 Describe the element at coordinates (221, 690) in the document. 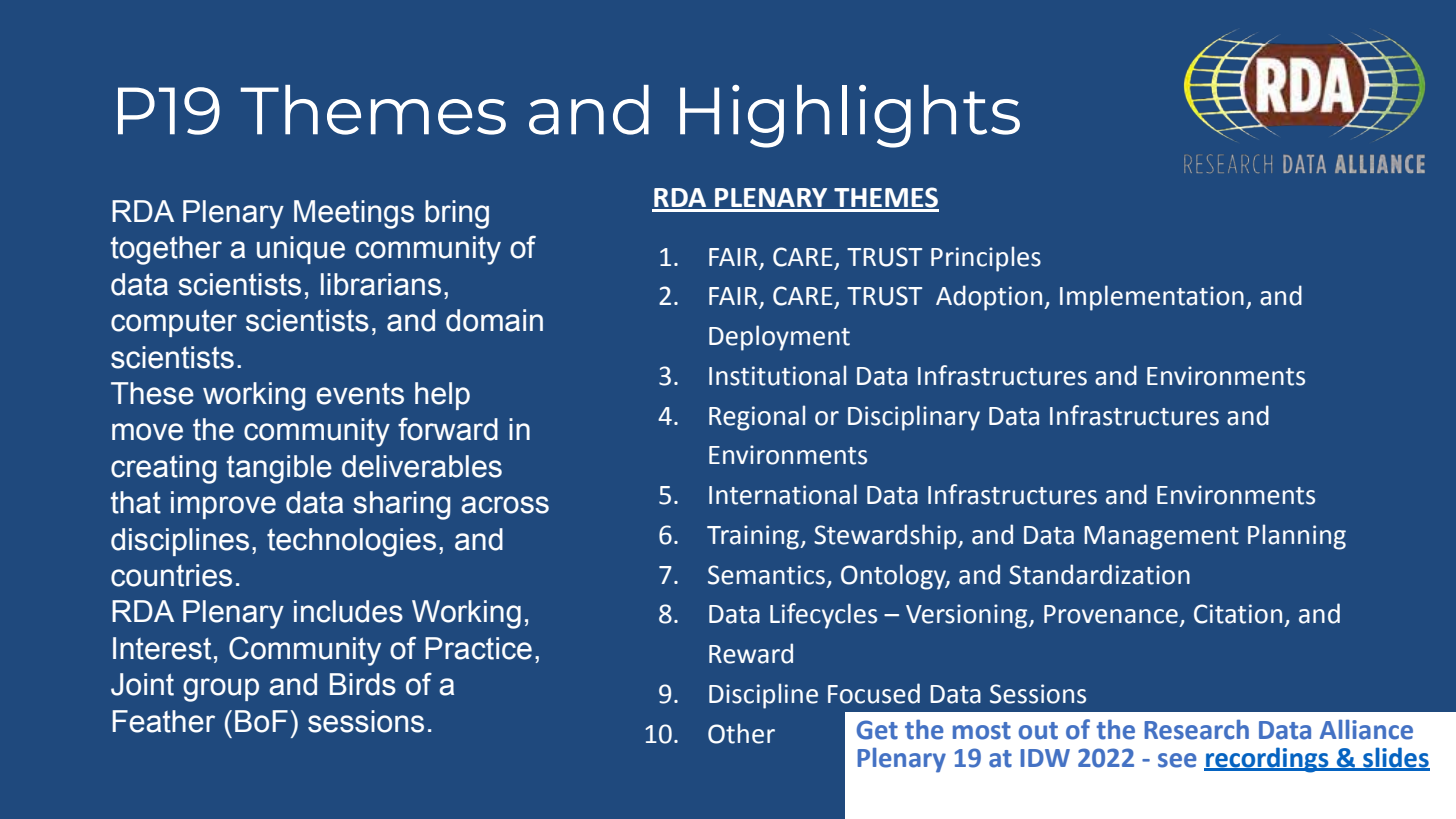

I see `group` at that location.
